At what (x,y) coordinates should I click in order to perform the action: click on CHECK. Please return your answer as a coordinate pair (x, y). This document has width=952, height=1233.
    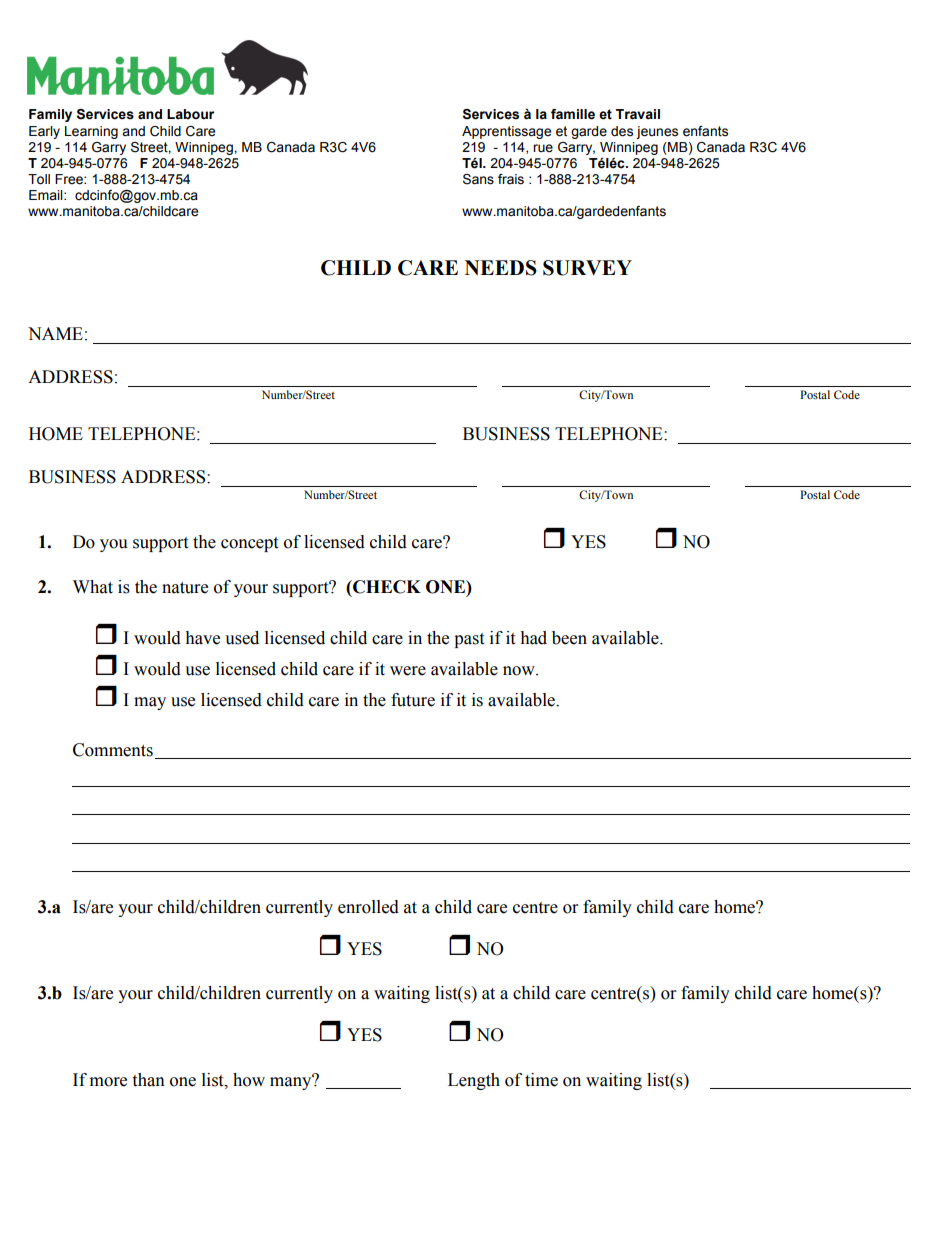
    Looking at the image, I should click on (386, 587).
